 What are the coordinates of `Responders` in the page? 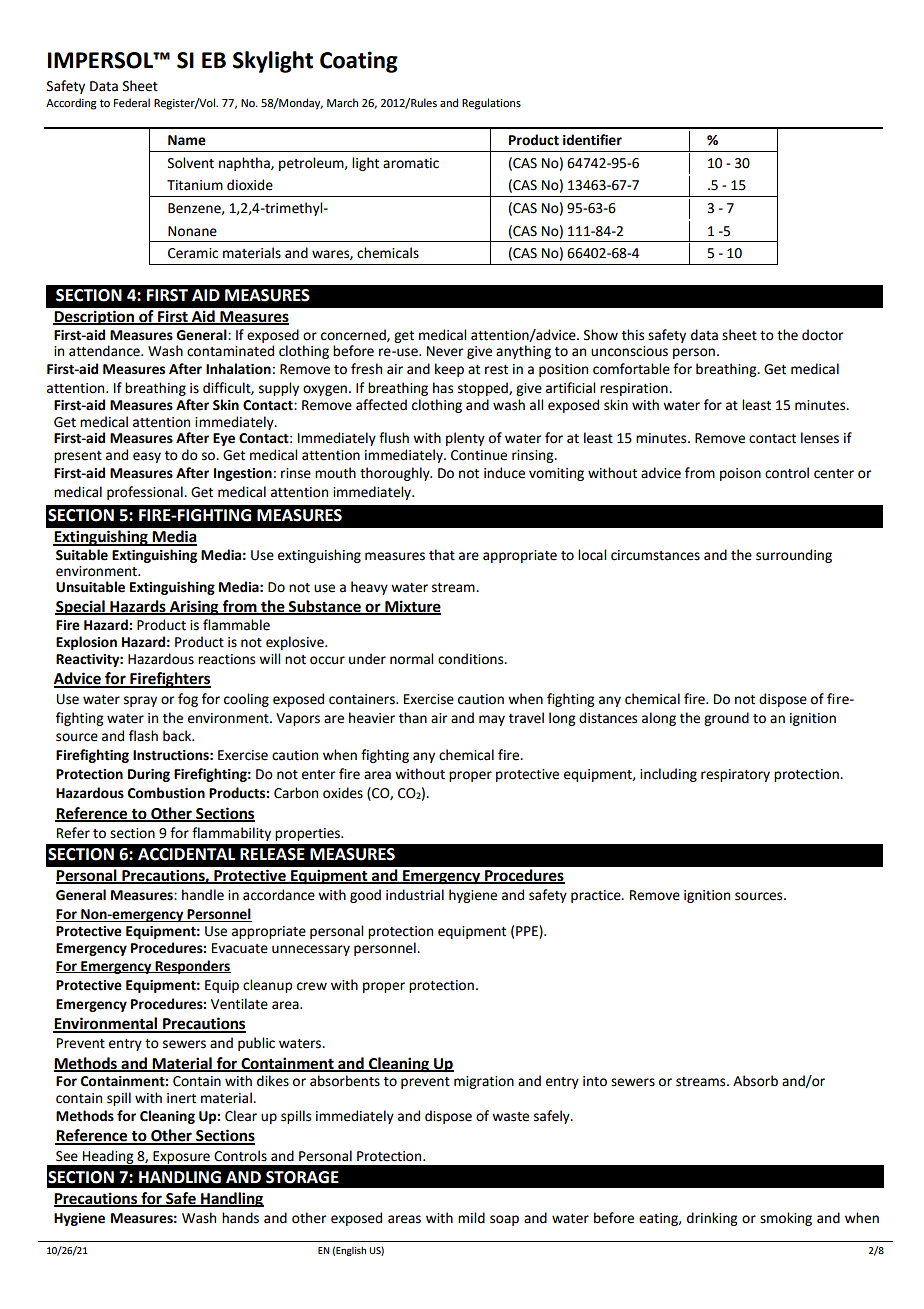 It's located at (192, 967).
